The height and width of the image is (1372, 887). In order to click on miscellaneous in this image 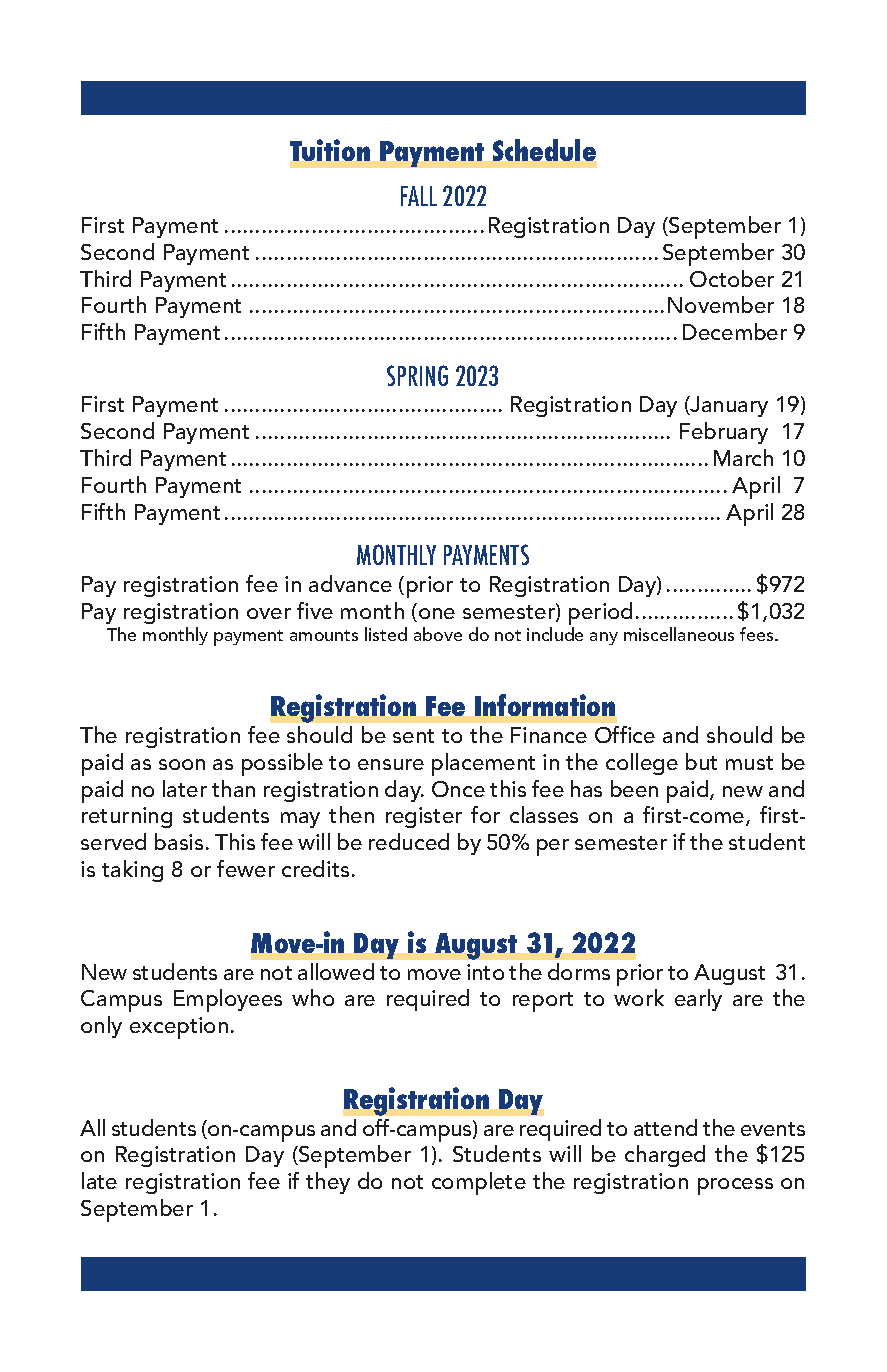, I will do `click(679, 634)`.
